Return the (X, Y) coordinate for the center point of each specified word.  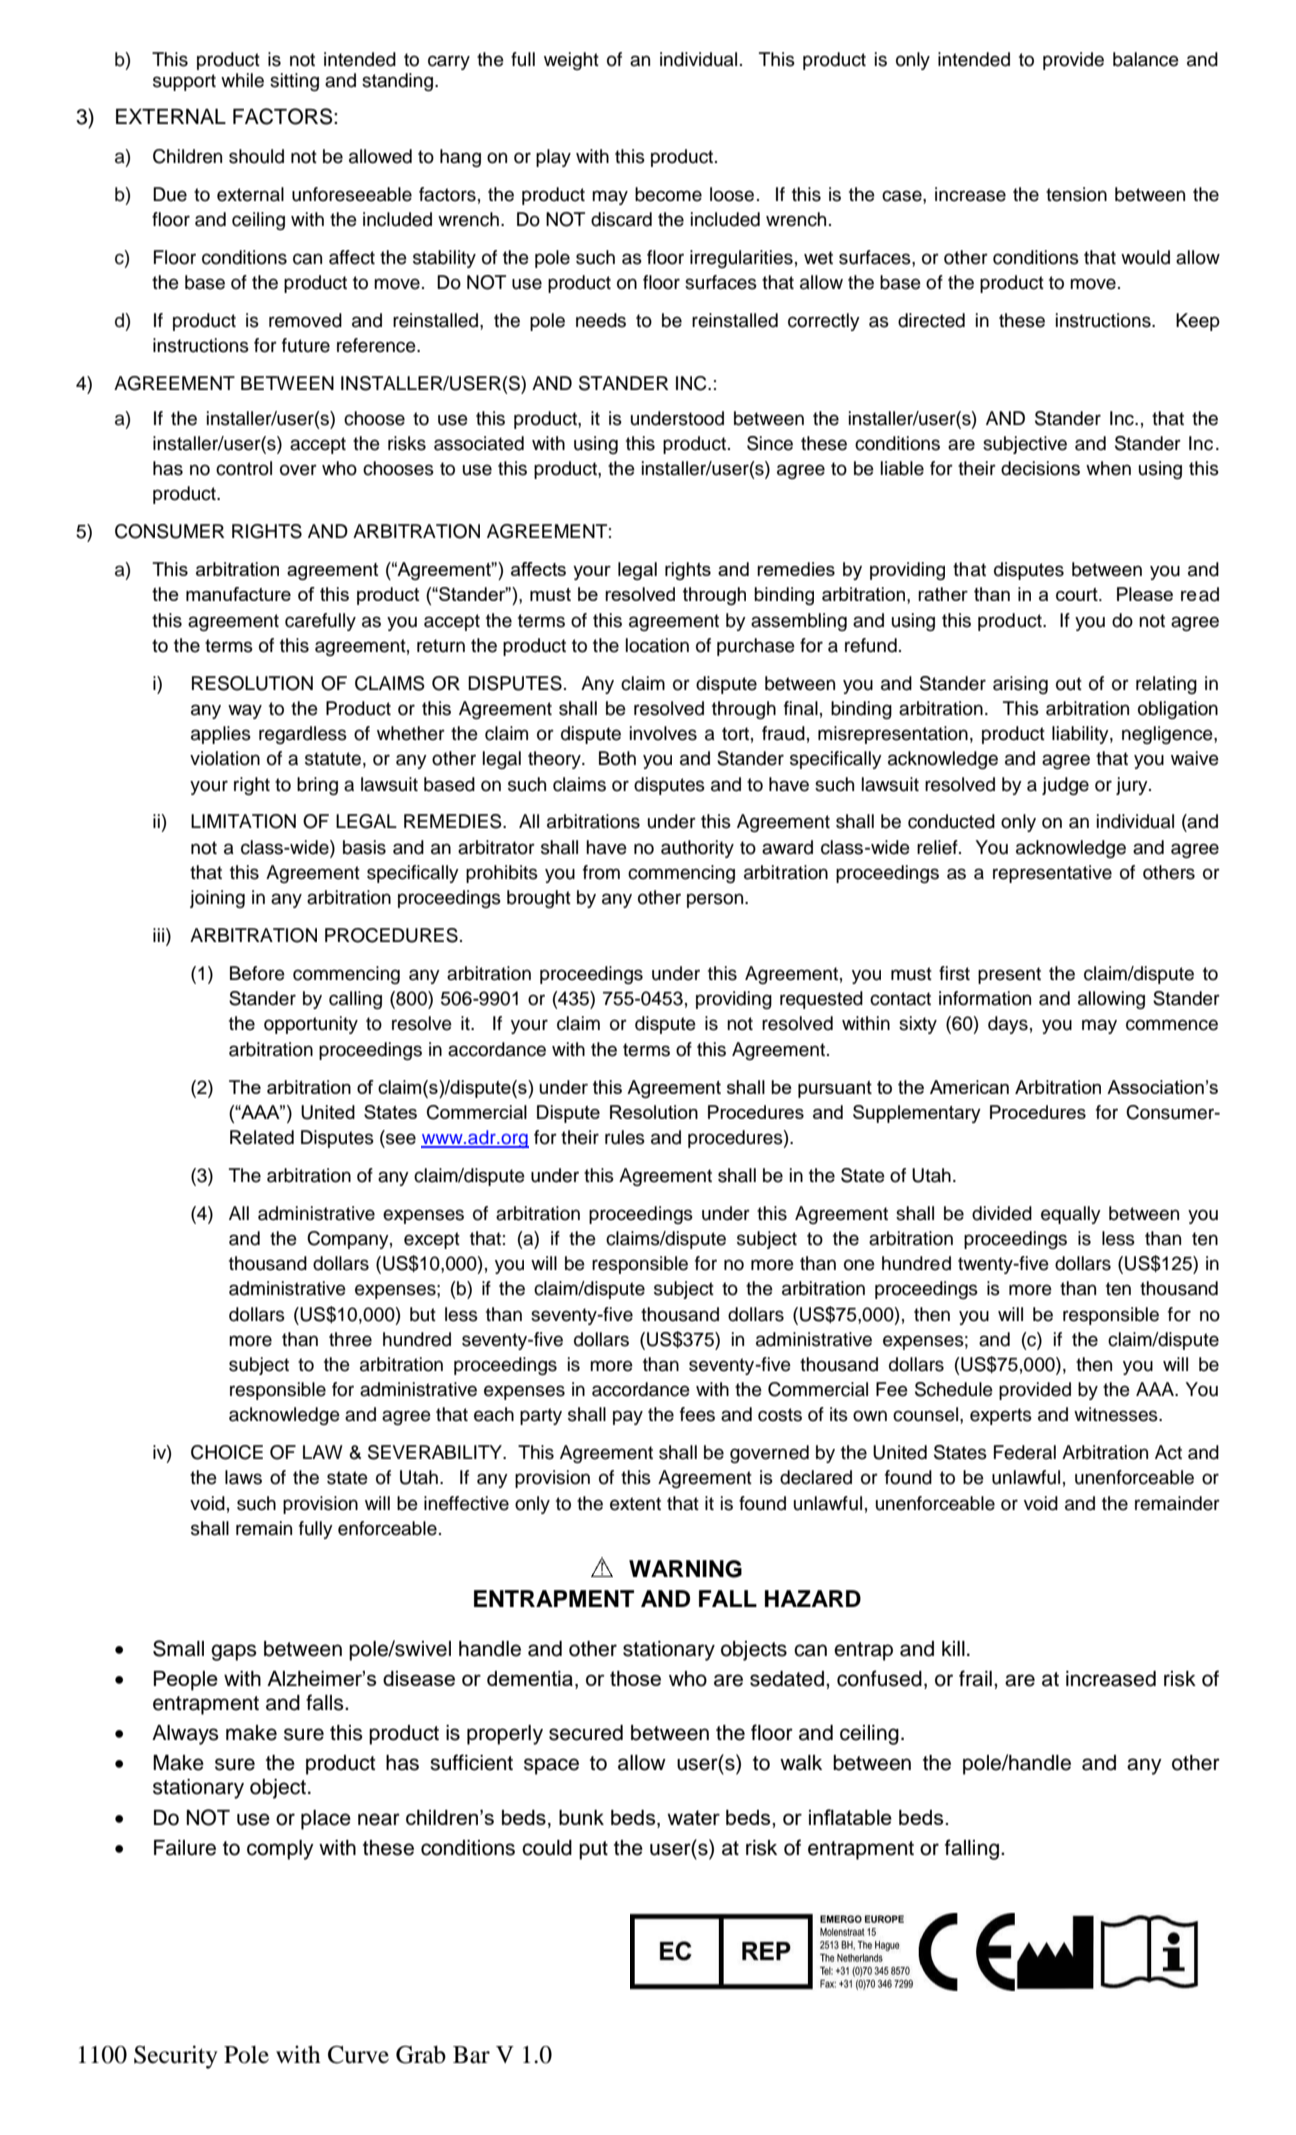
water (693, 1817)
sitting (294, 82)
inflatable (850, 1817)
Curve (358, 2055)
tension (1076, 194)
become (668, 194)
